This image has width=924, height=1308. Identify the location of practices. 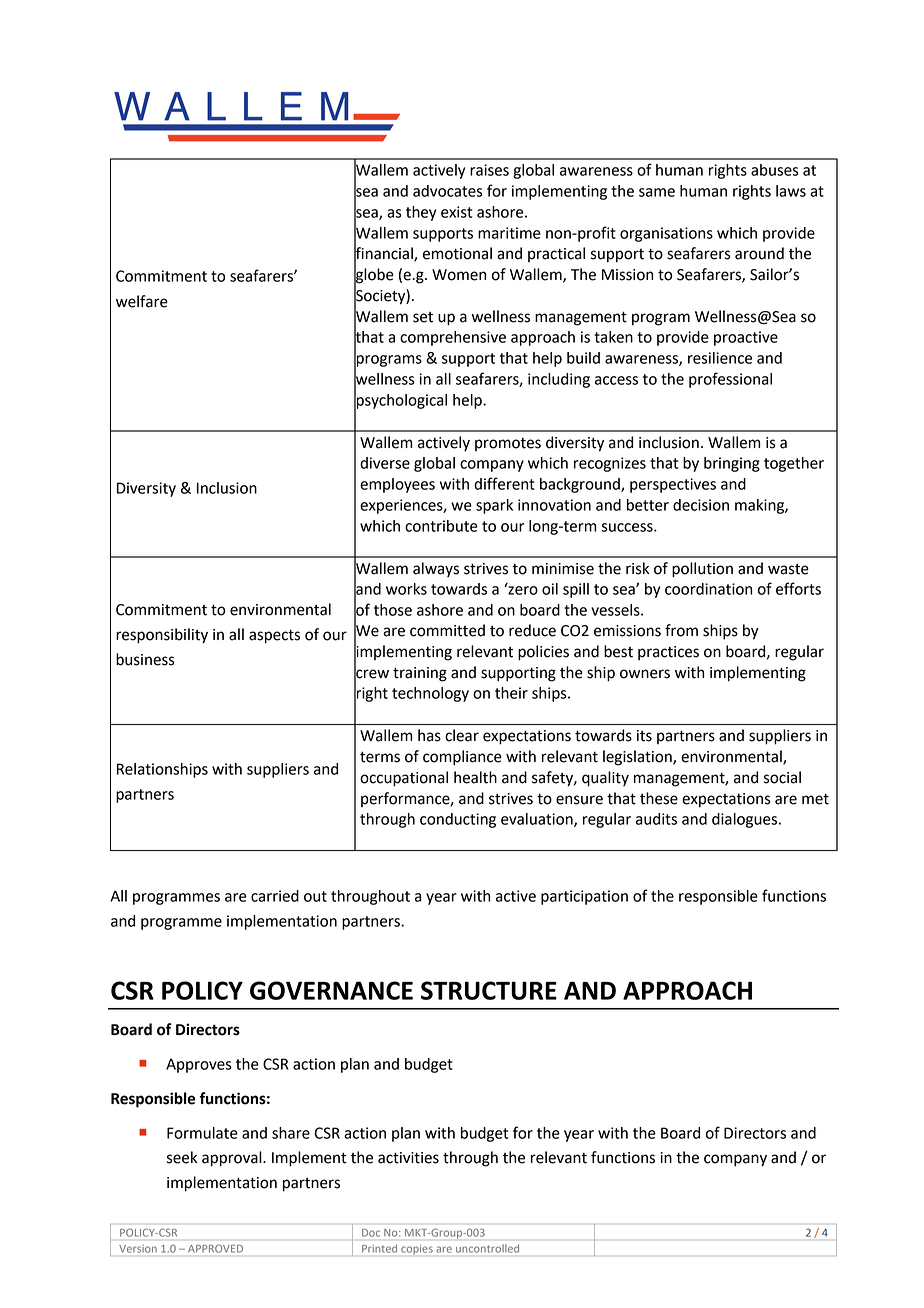
(668, 653).
